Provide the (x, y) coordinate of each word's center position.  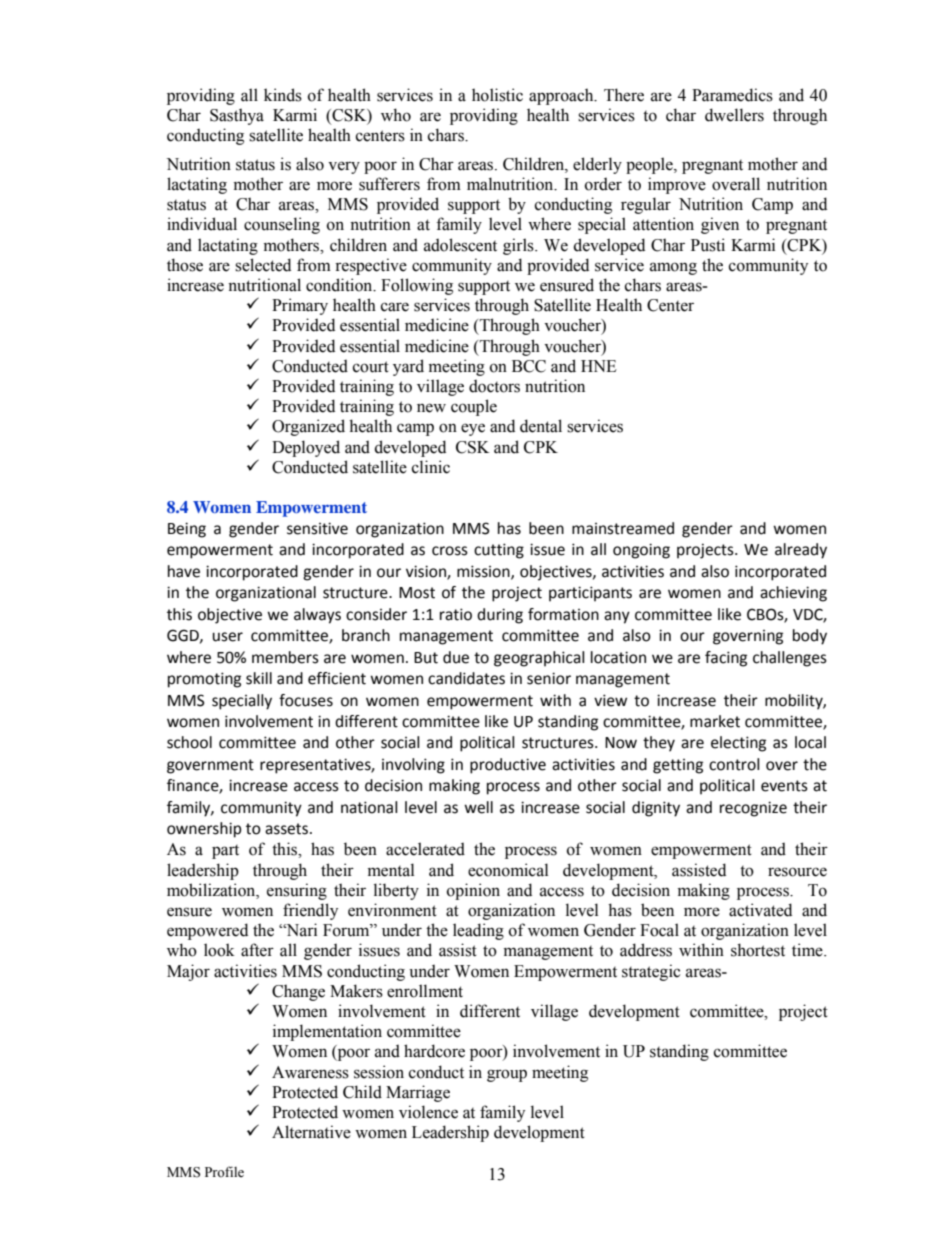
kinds (283, 95)
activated (760, 910)
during (500, 616)
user (227, 637)
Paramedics (732, 95)
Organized (308, 427)
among (673, 268)
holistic (497, 95)
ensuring (297, 891)
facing (726, 659)
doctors (494, 386)
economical (508, 870)
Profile (224, 1171)
